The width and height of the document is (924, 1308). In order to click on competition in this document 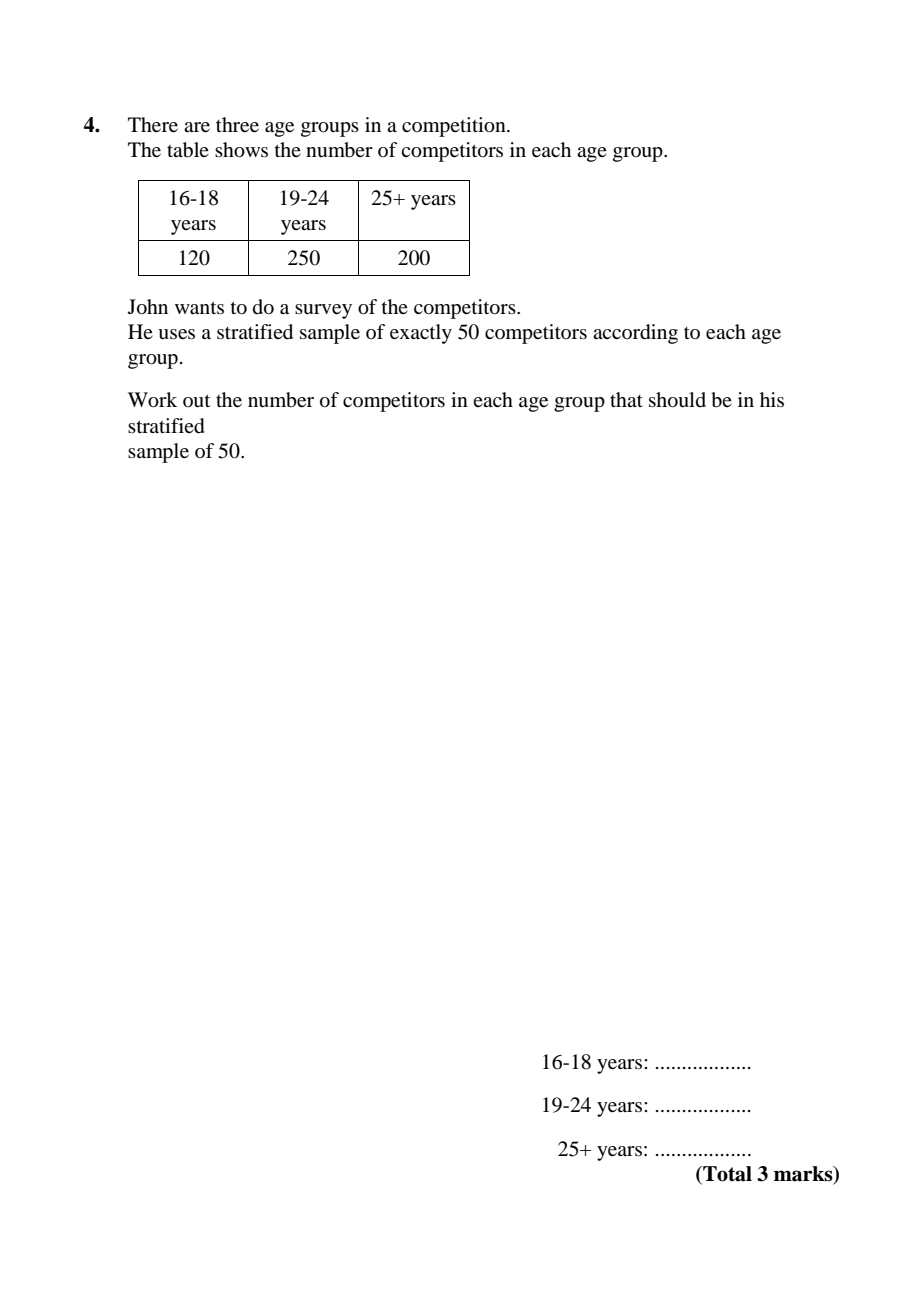, I will do `click(455, 127)`.
